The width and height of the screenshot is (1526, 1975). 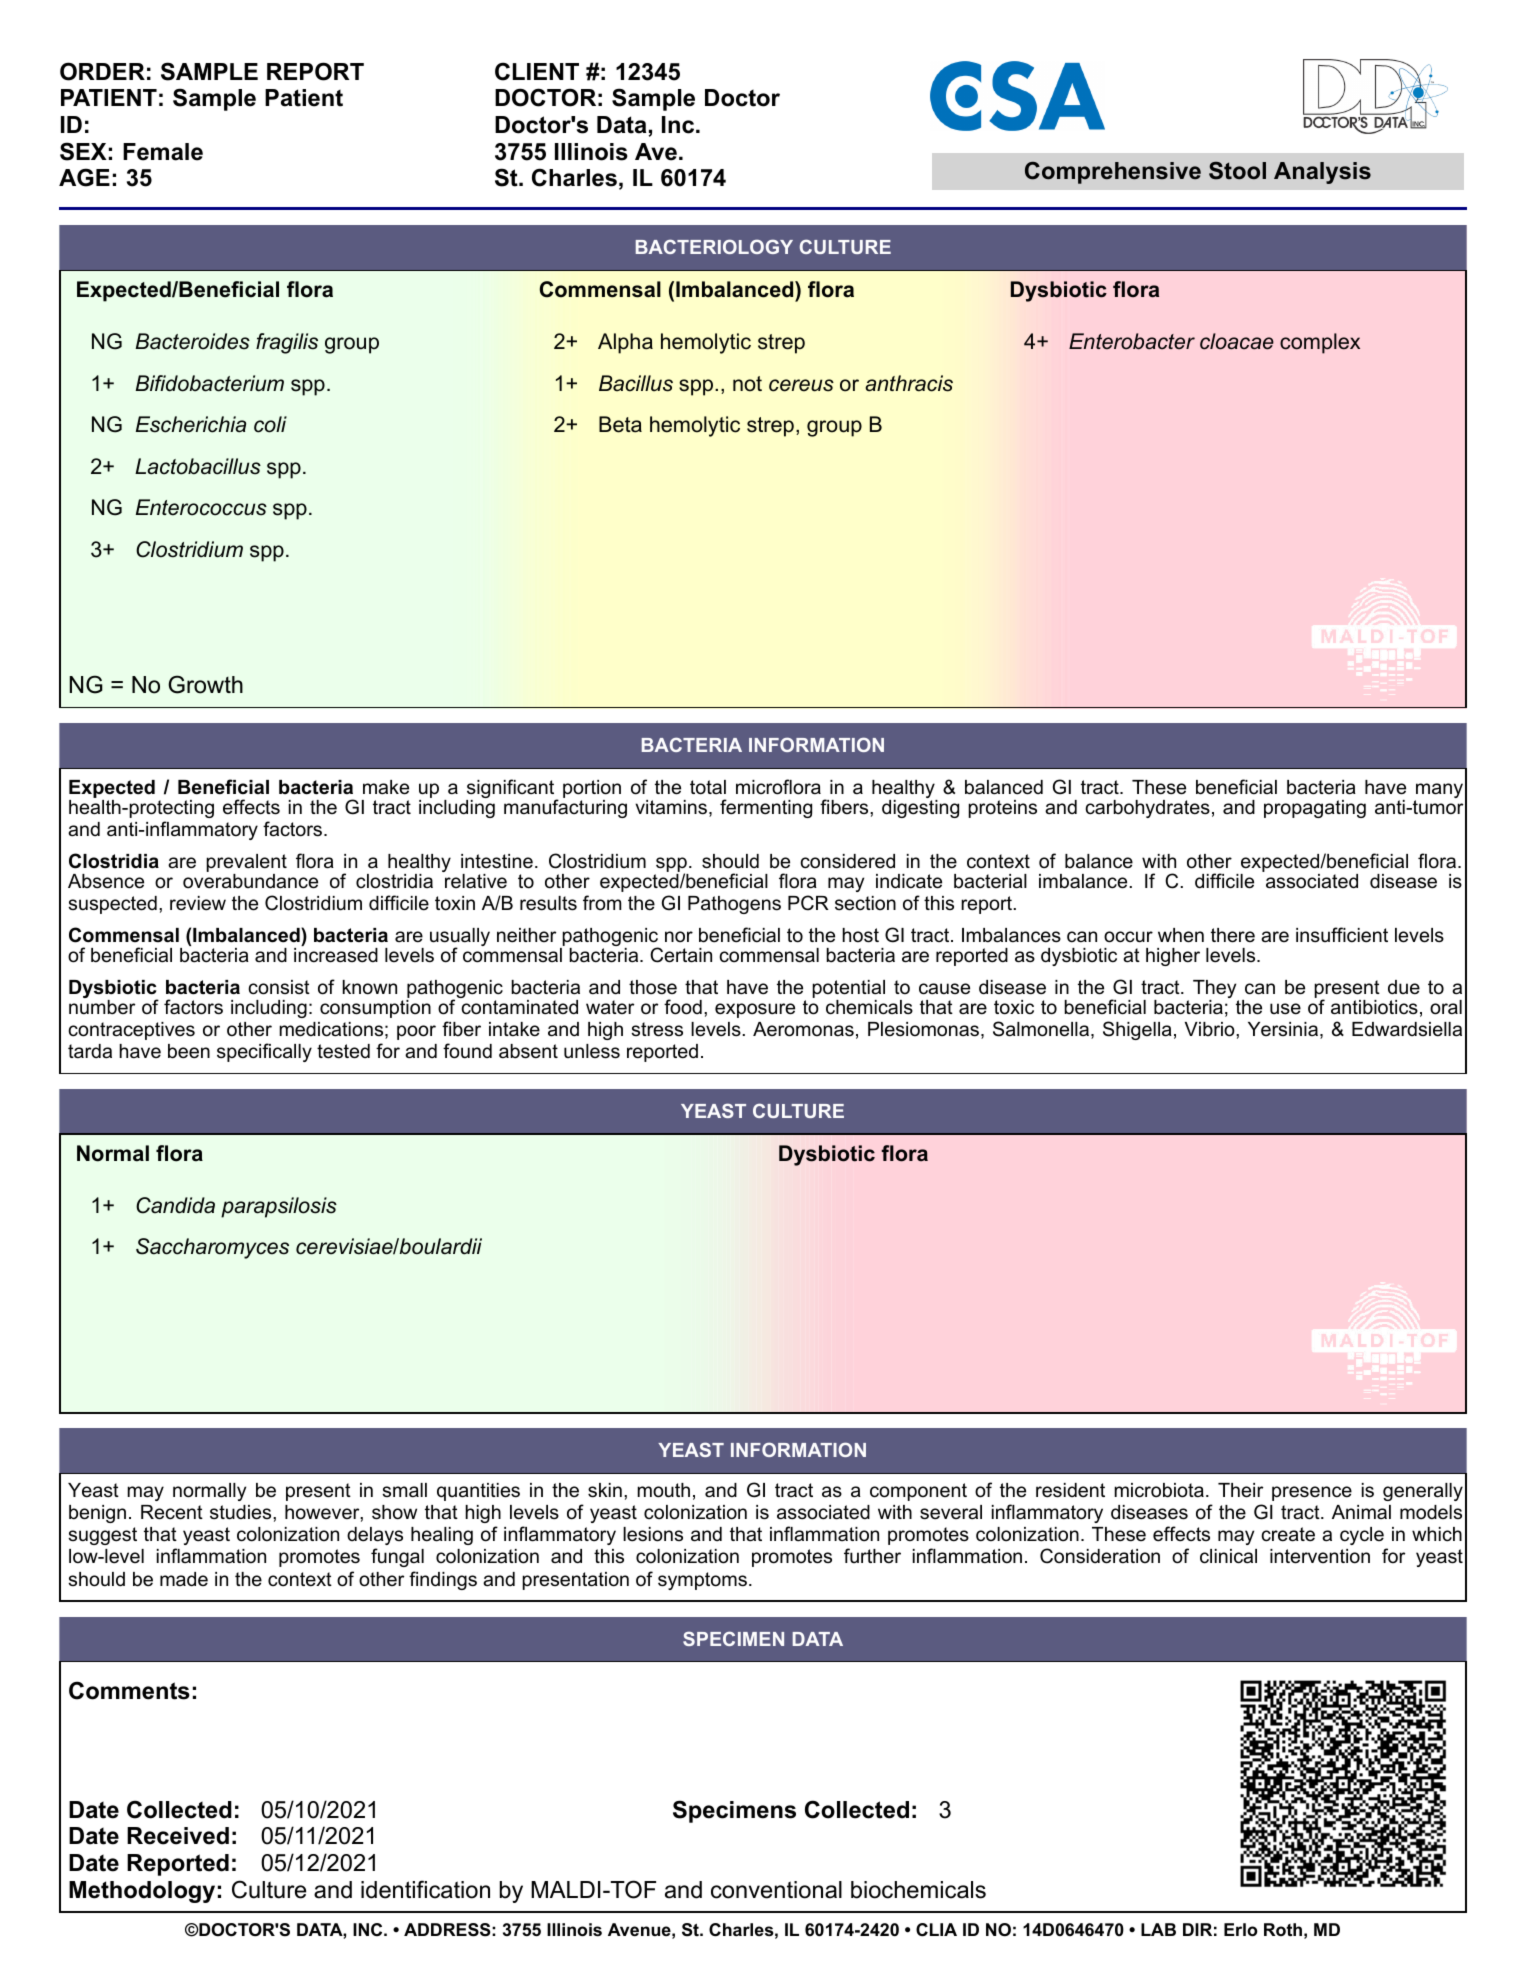 What do you see at coordinates (776, 1890) in the screenshot?
I see `conventional` at bounding box center [776, 1890].
